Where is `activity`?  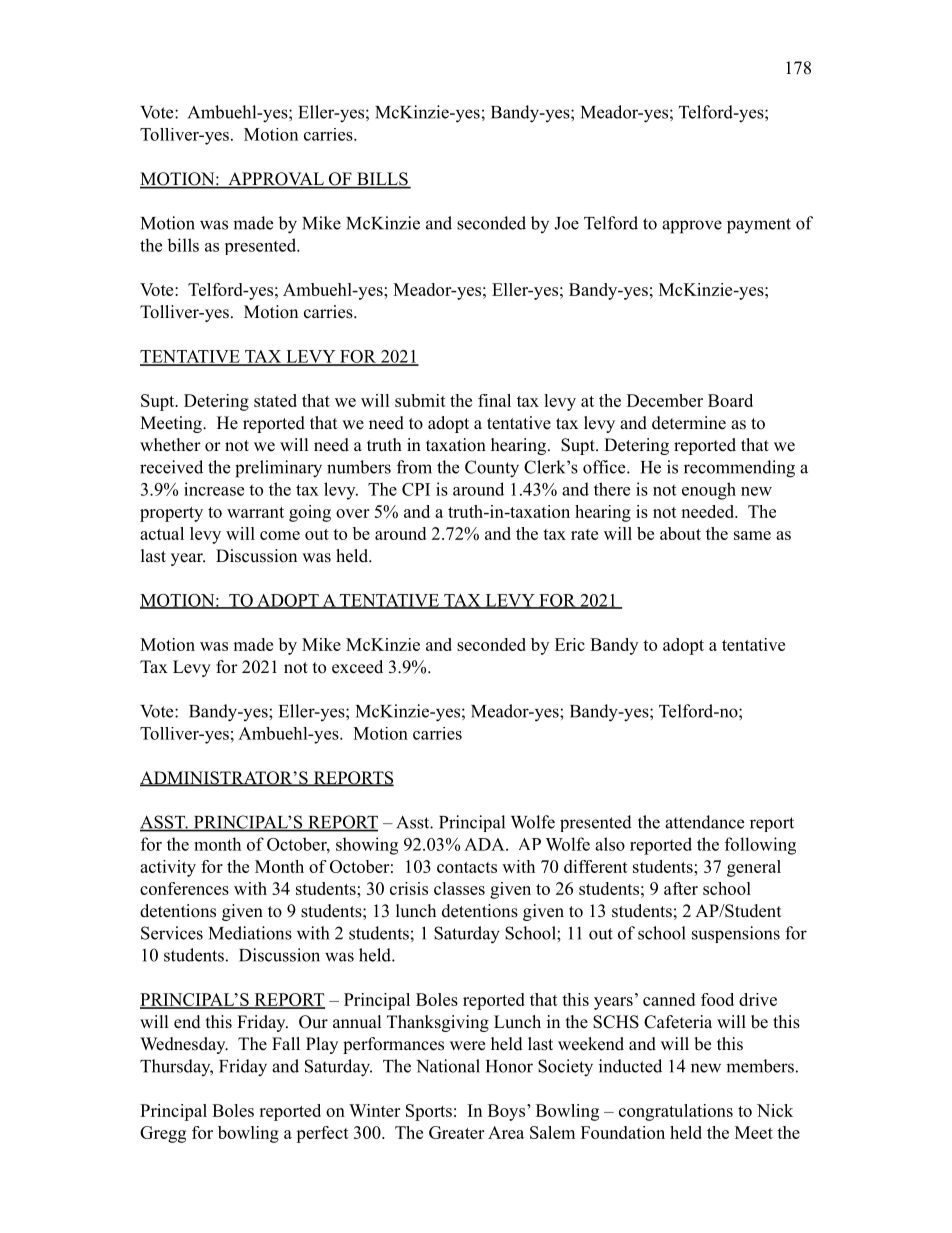 activity is located at coordinates (168, 868).
